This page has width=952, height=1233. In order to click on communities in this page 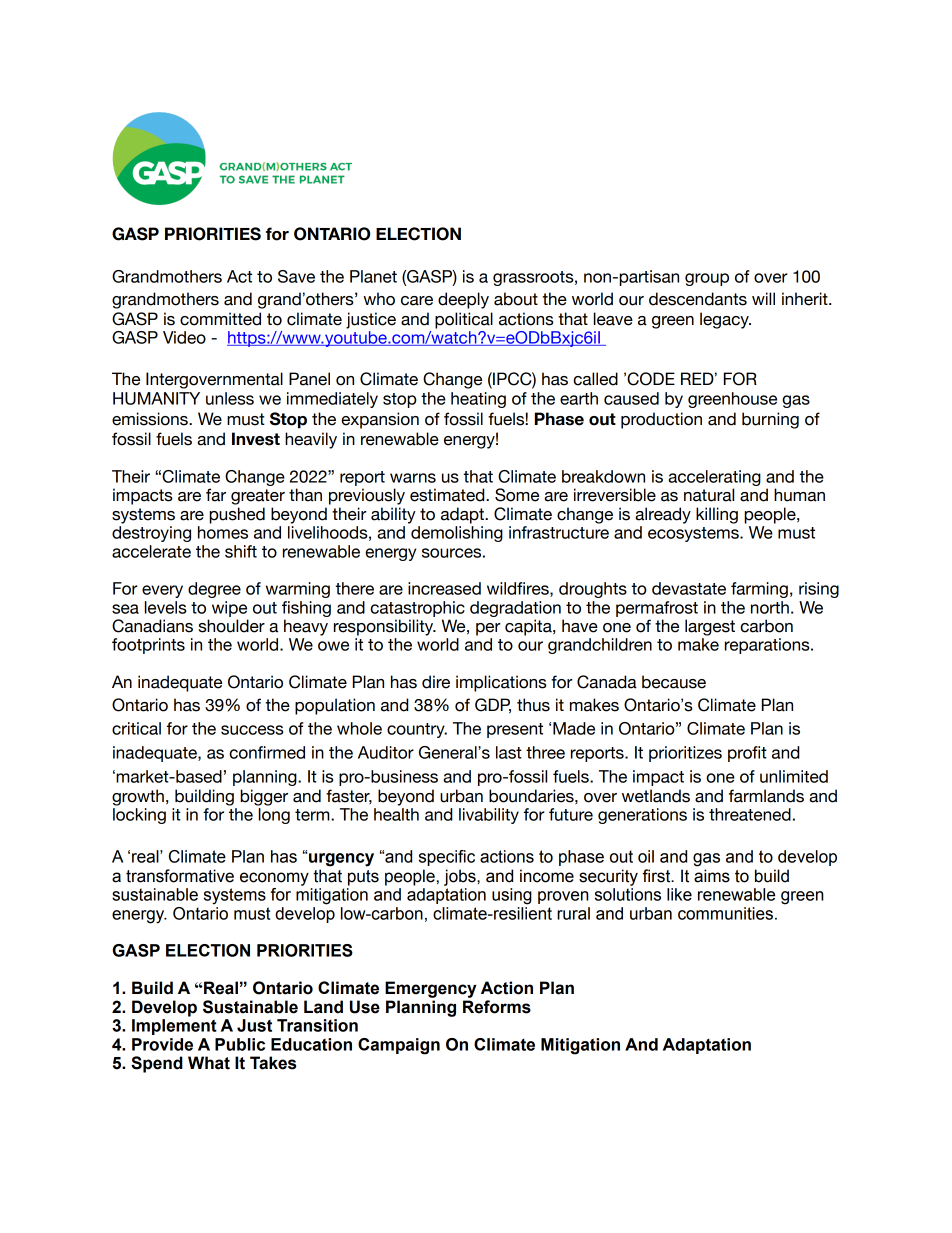, I will do `click(725, 913)`.
